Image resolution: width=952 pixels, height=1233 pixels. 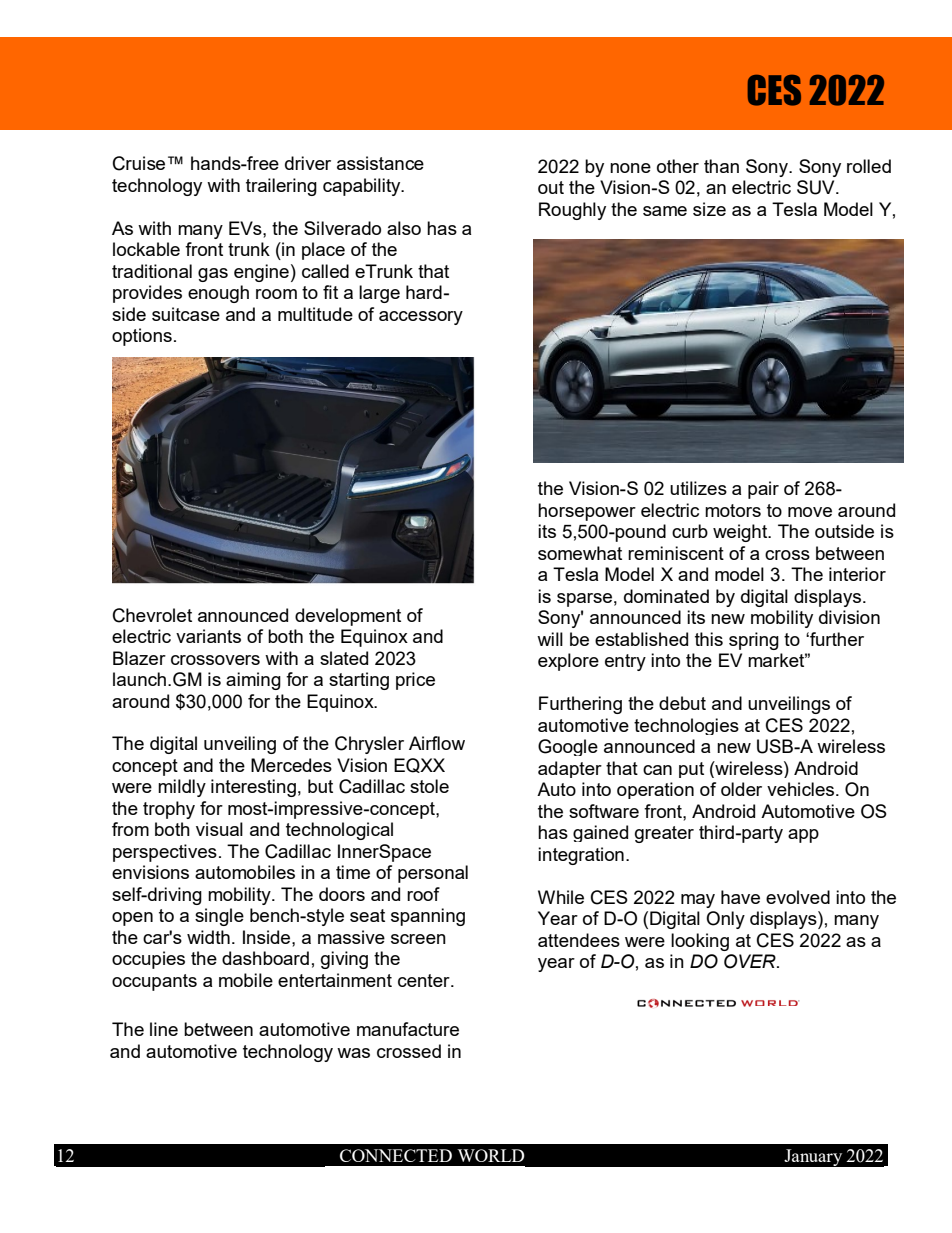 I want to click on spring, so click(x=754, y=641).
